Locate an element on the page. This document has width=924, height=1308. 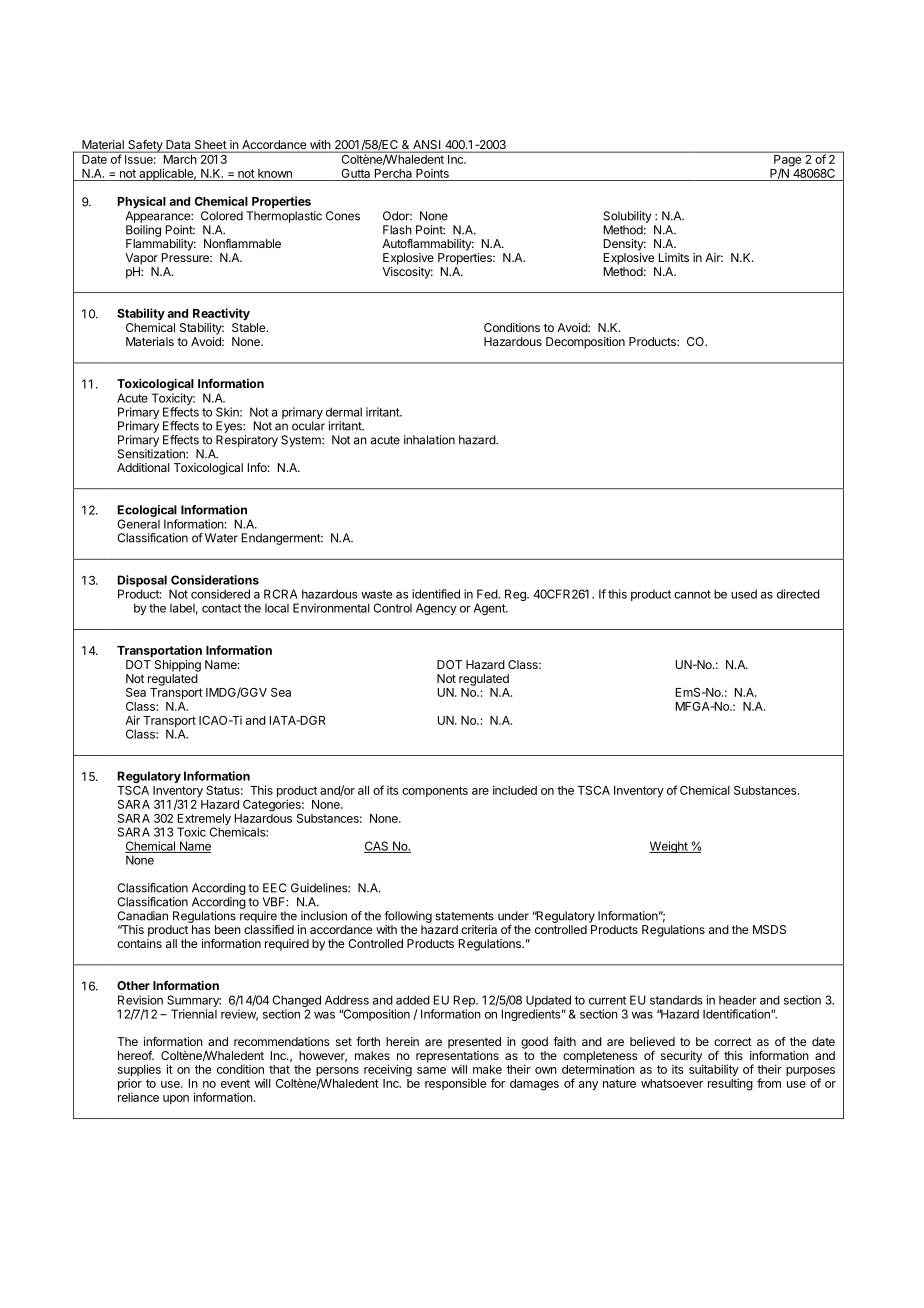
March is located at coordinates (179, 158).
